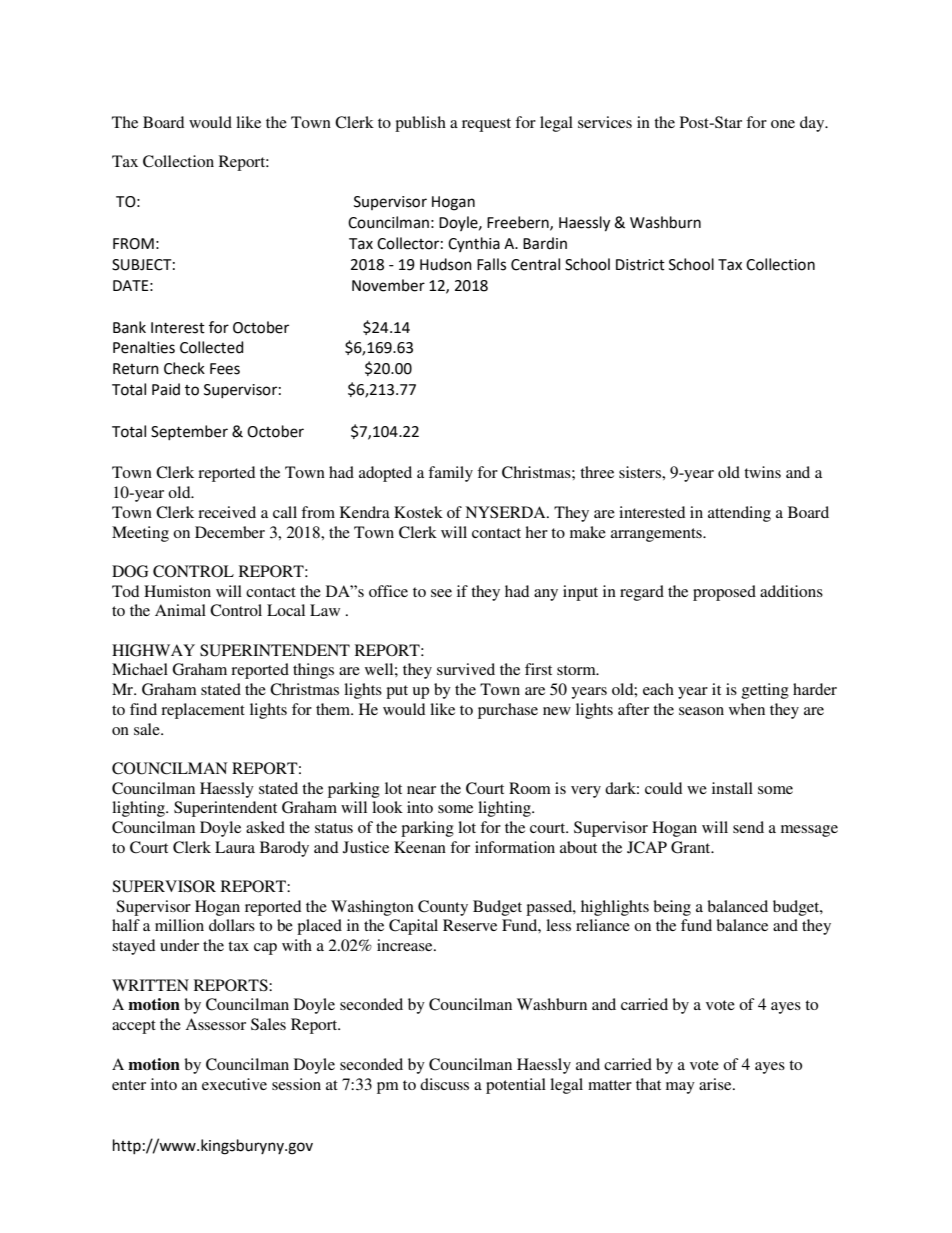 Image resolution: width=952 pixels, height=1233 pixels. Describe the element at coordinates (234, 1084) in the screenshot. I see `executive` at that location.
